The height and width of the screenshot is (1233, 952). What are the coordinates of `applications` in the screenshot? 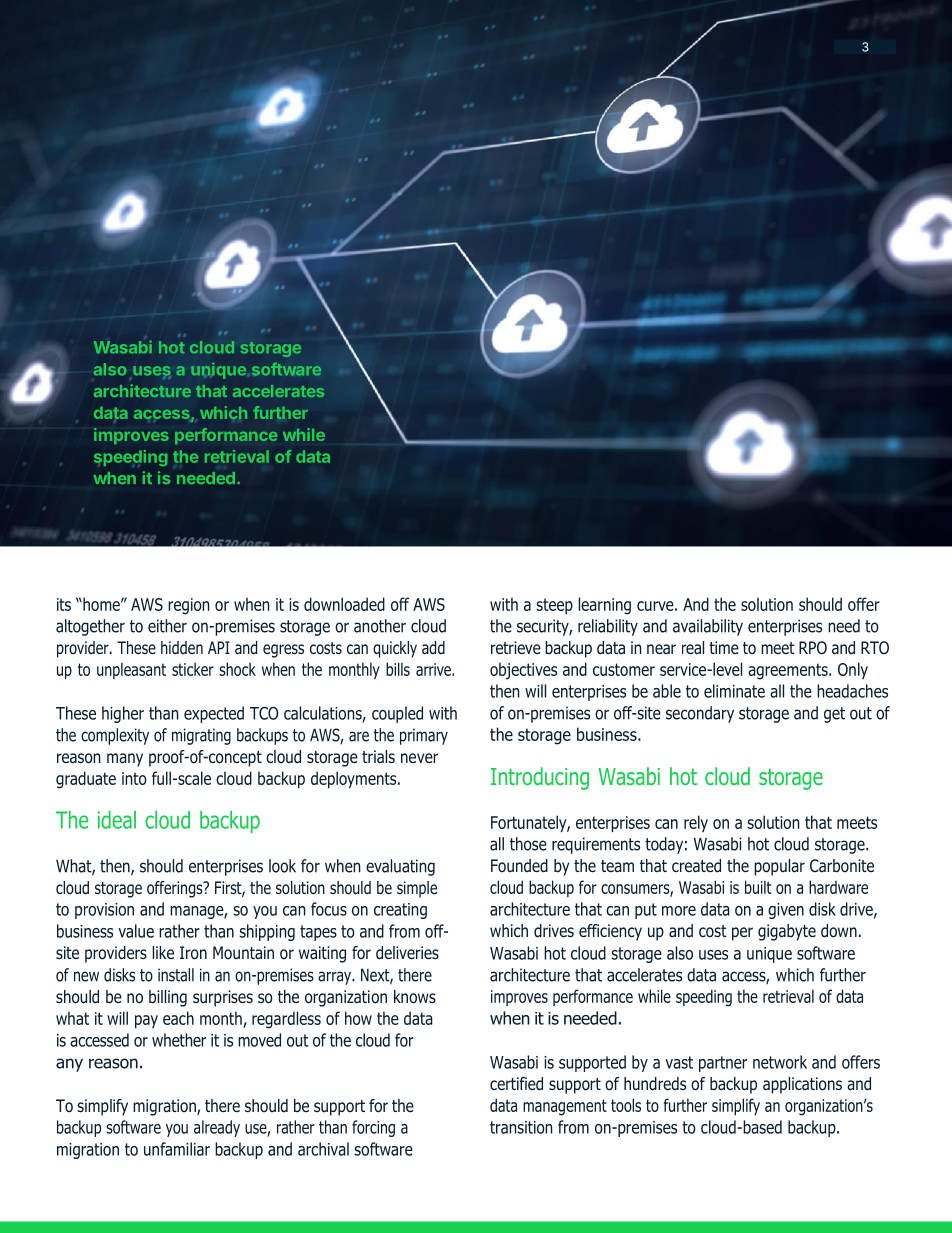 It's located at (802, 1085).
